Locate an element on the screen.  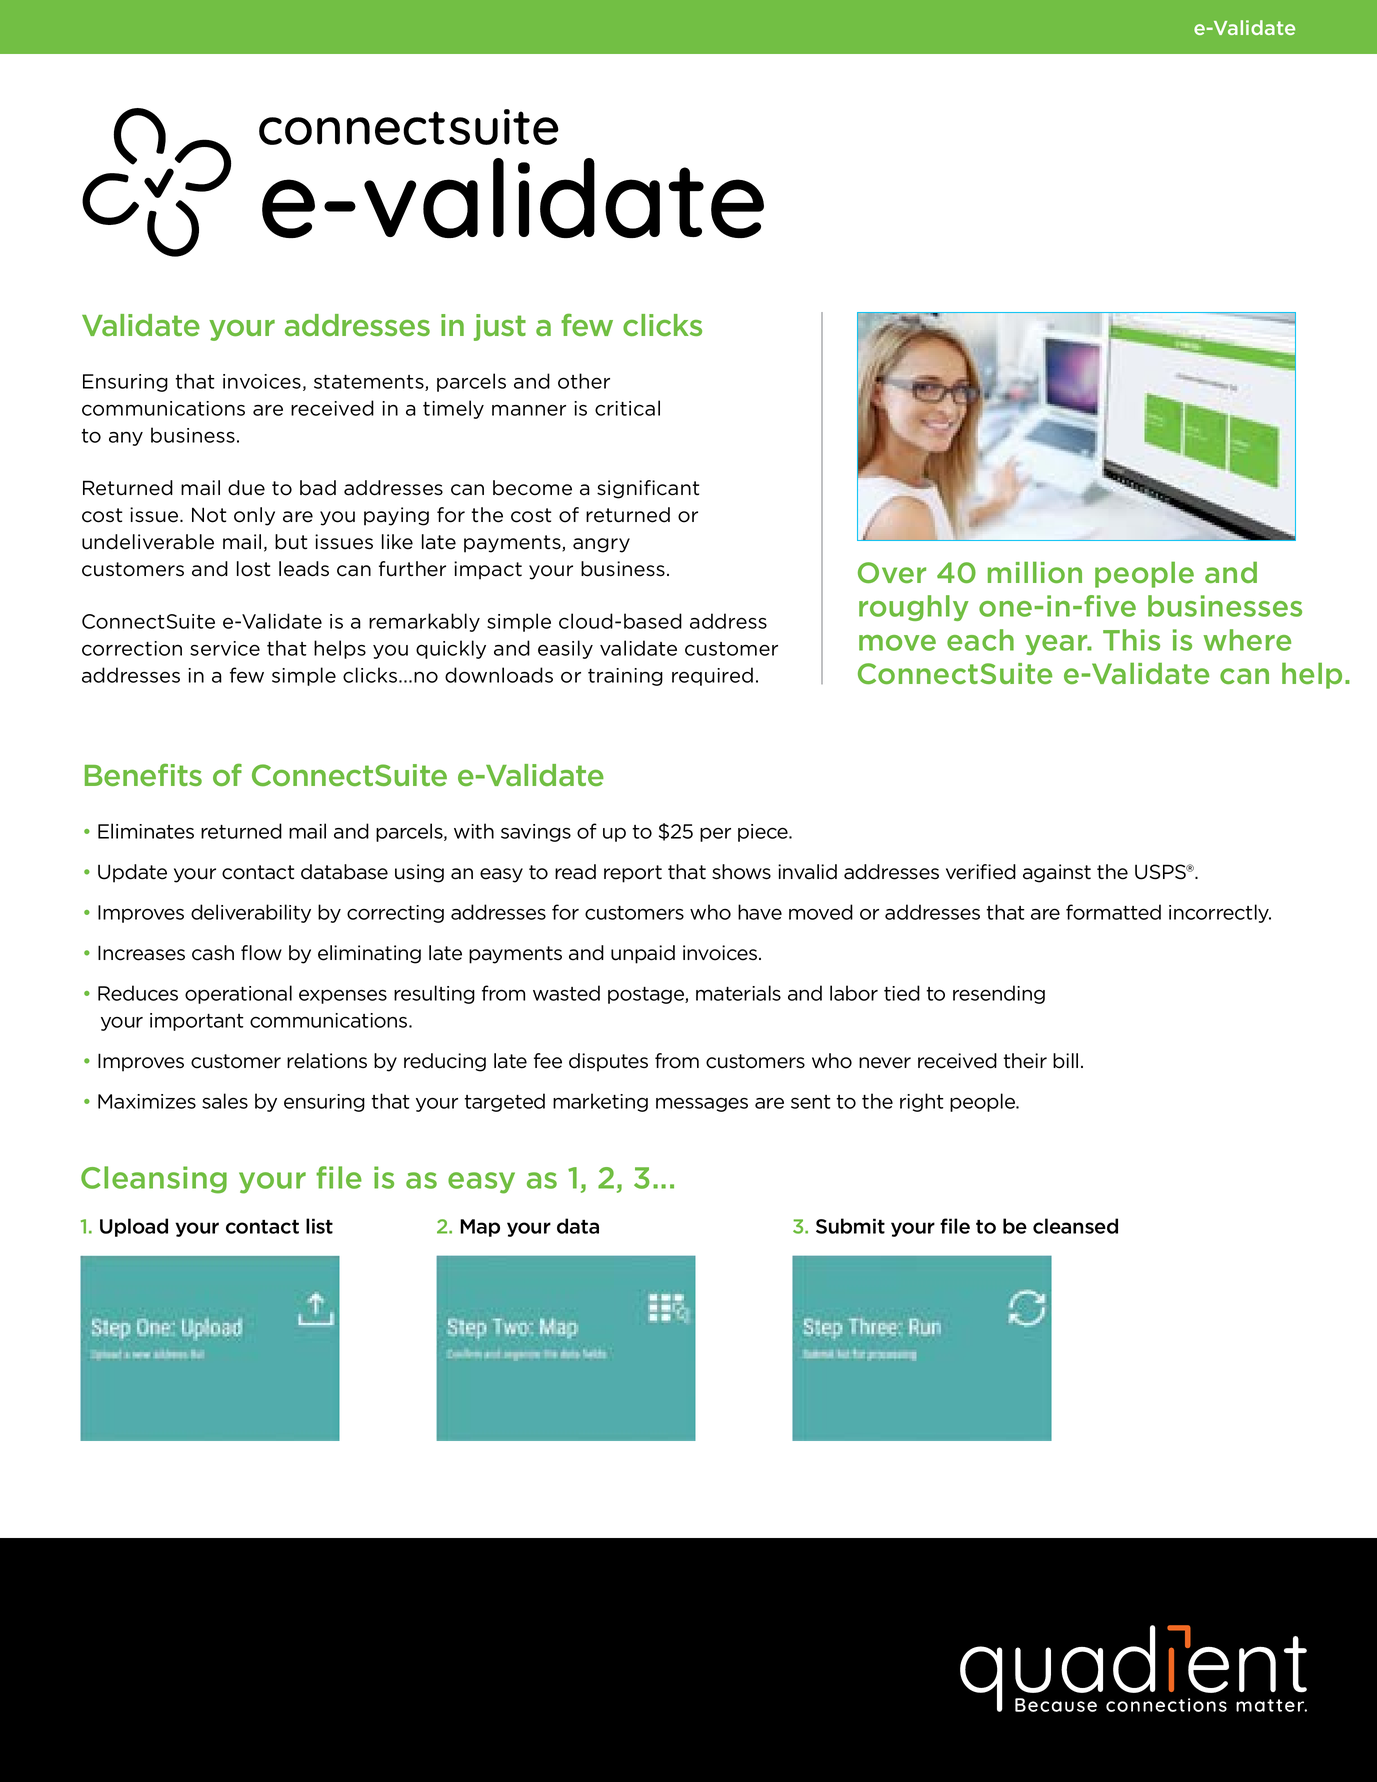
Benefits is located at coordinates (143, 775).
